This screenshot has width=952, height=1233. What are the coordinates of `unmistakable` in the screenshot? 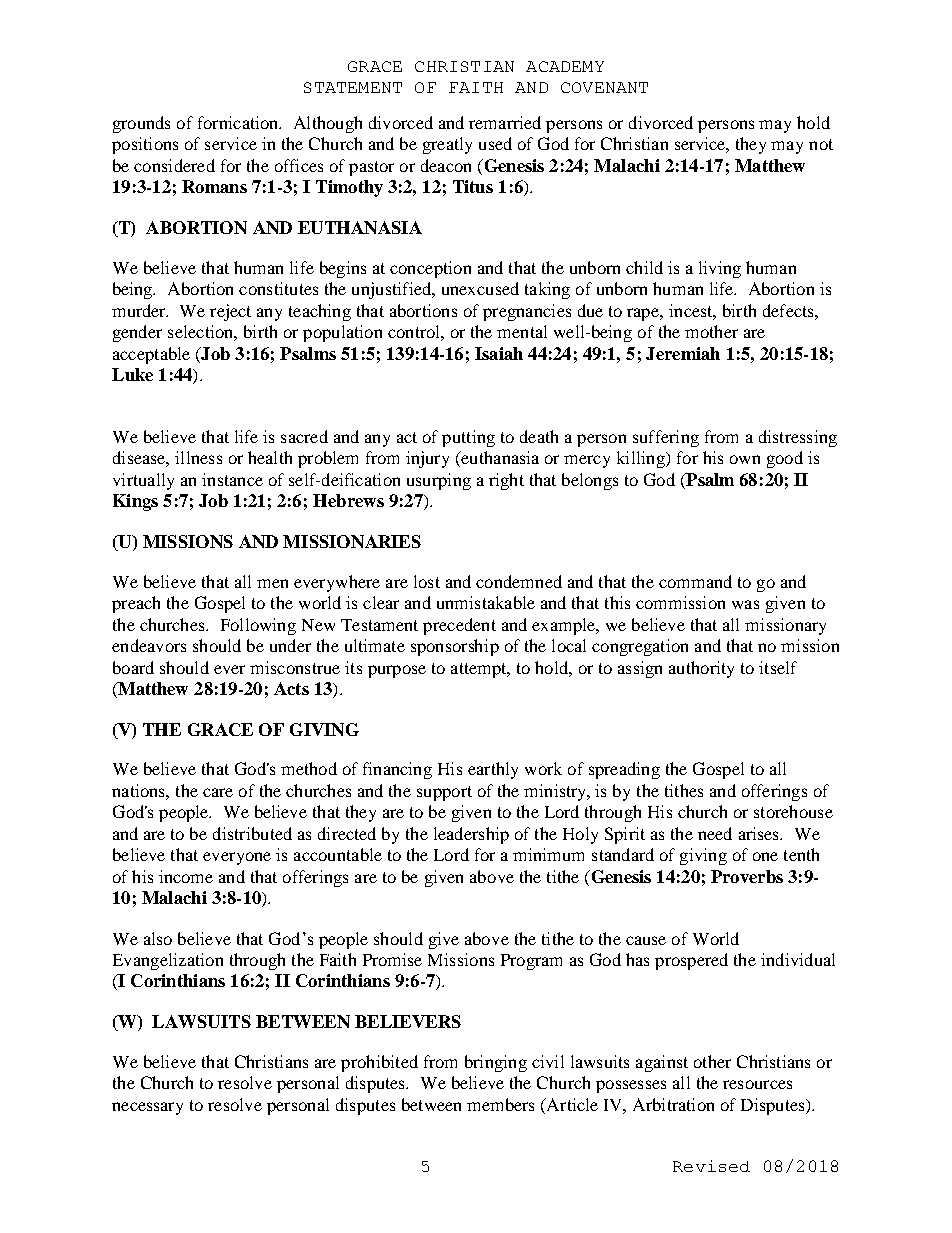 It's located at (486, 602).
